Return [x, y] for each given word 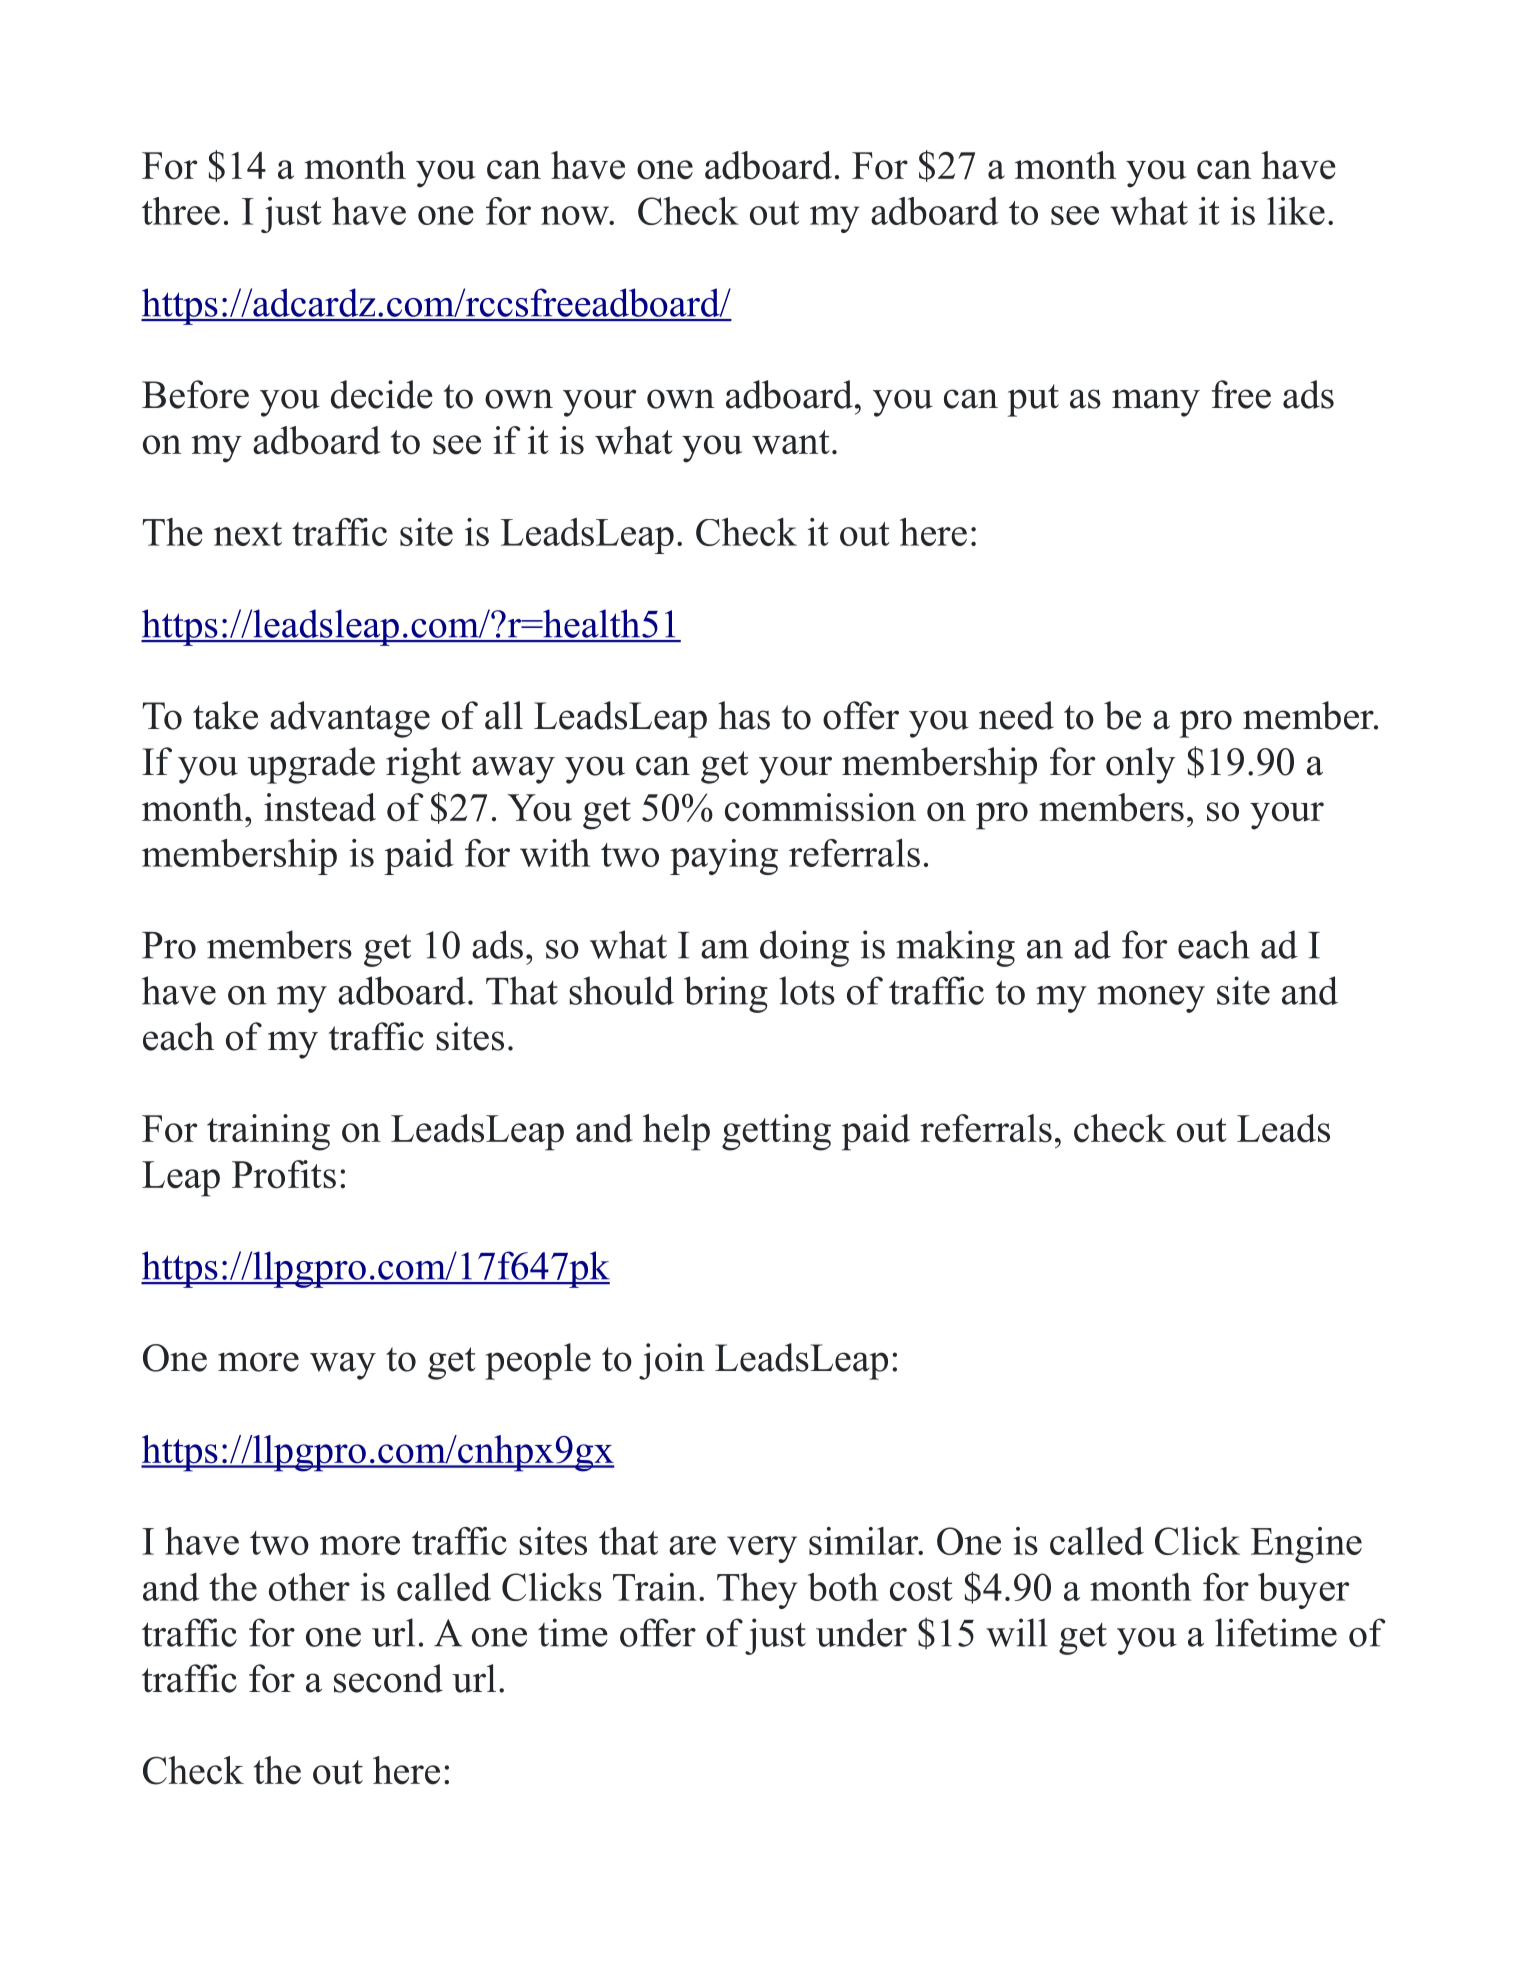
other [309, 1587]
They [757, 1591]
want [791, 442]
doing [804, 948]
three [181, 211]
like [1296, 211]
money [1151, 999]
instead [320, 807]
